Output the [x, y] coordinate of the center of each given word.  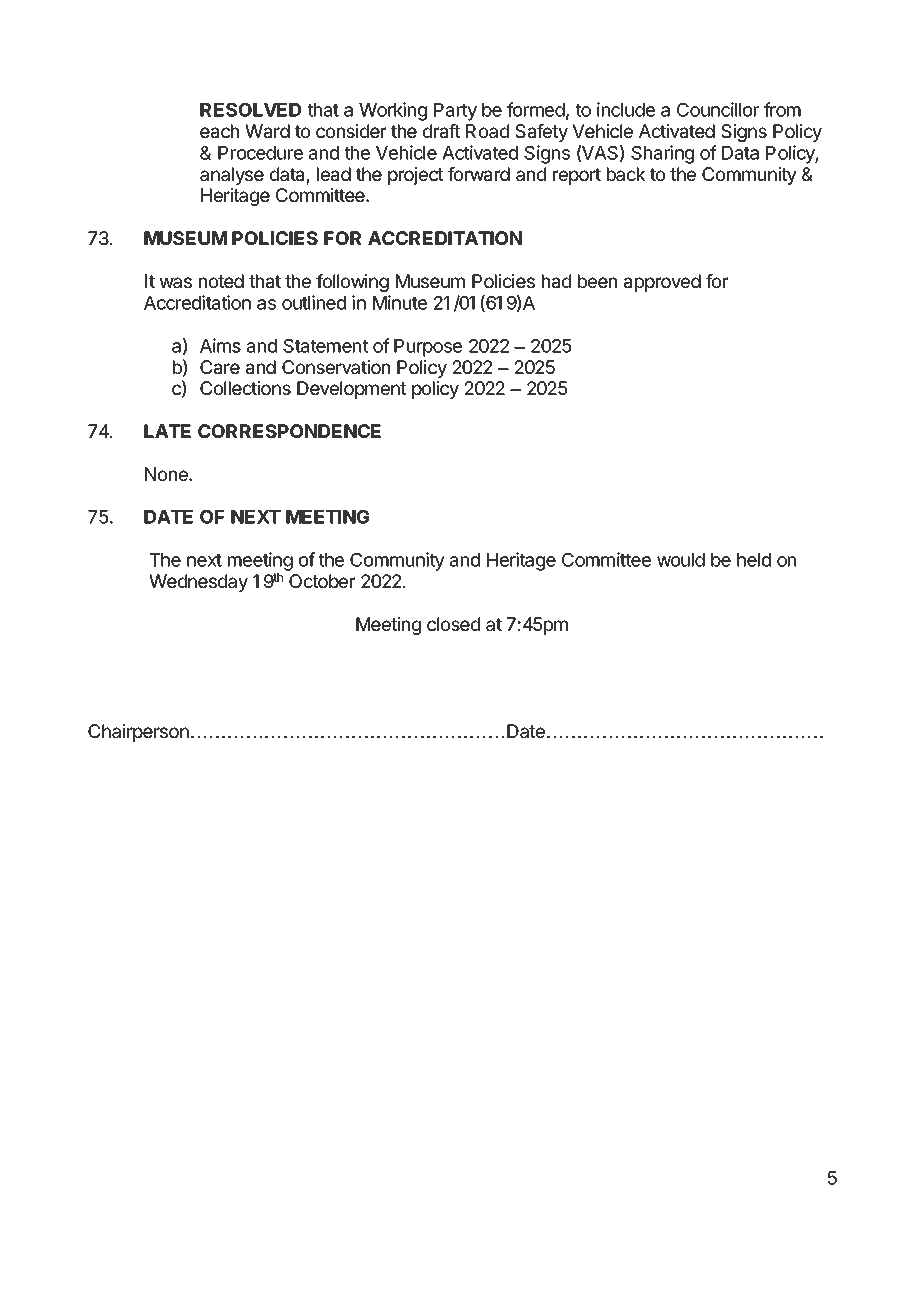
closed [453, 624]
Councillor [718, 109]
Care [220, 367]
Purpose [428, 348]
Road [487, 131]
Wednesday [198, 583]
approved [662, 283]
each [219, 131]
